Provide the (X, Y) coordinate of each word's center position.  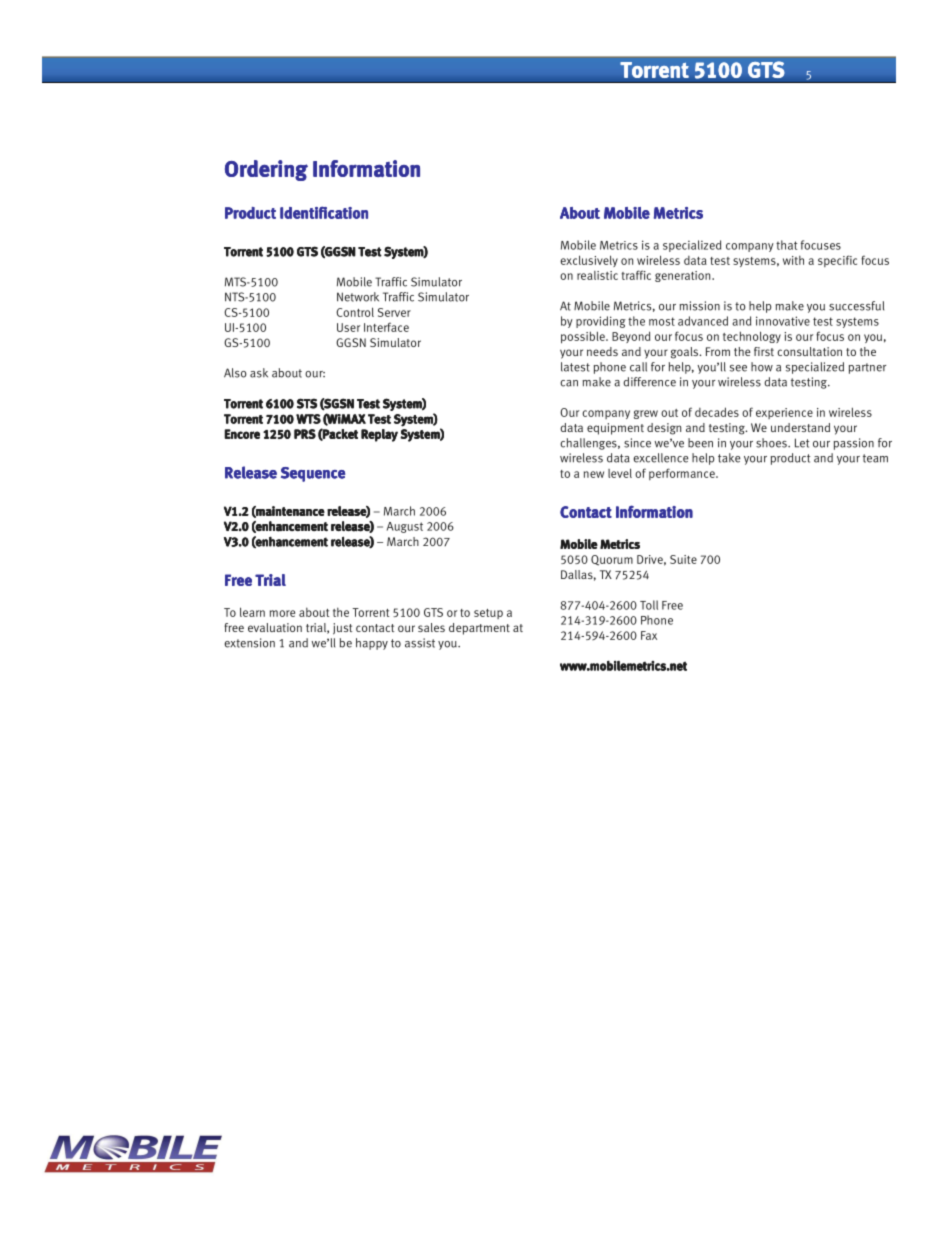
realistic (597, 275)
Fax (649, 635)
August (405, 527)
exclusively (589, 261)
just (342, 629)
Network (358, 297)
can (569, 383)
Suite (683, 559)
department (479, 629)
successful (856, 306)
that (786, 245)
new (594, 474)
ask (259, 373)
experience (784, 413)
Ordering (266, 170)
